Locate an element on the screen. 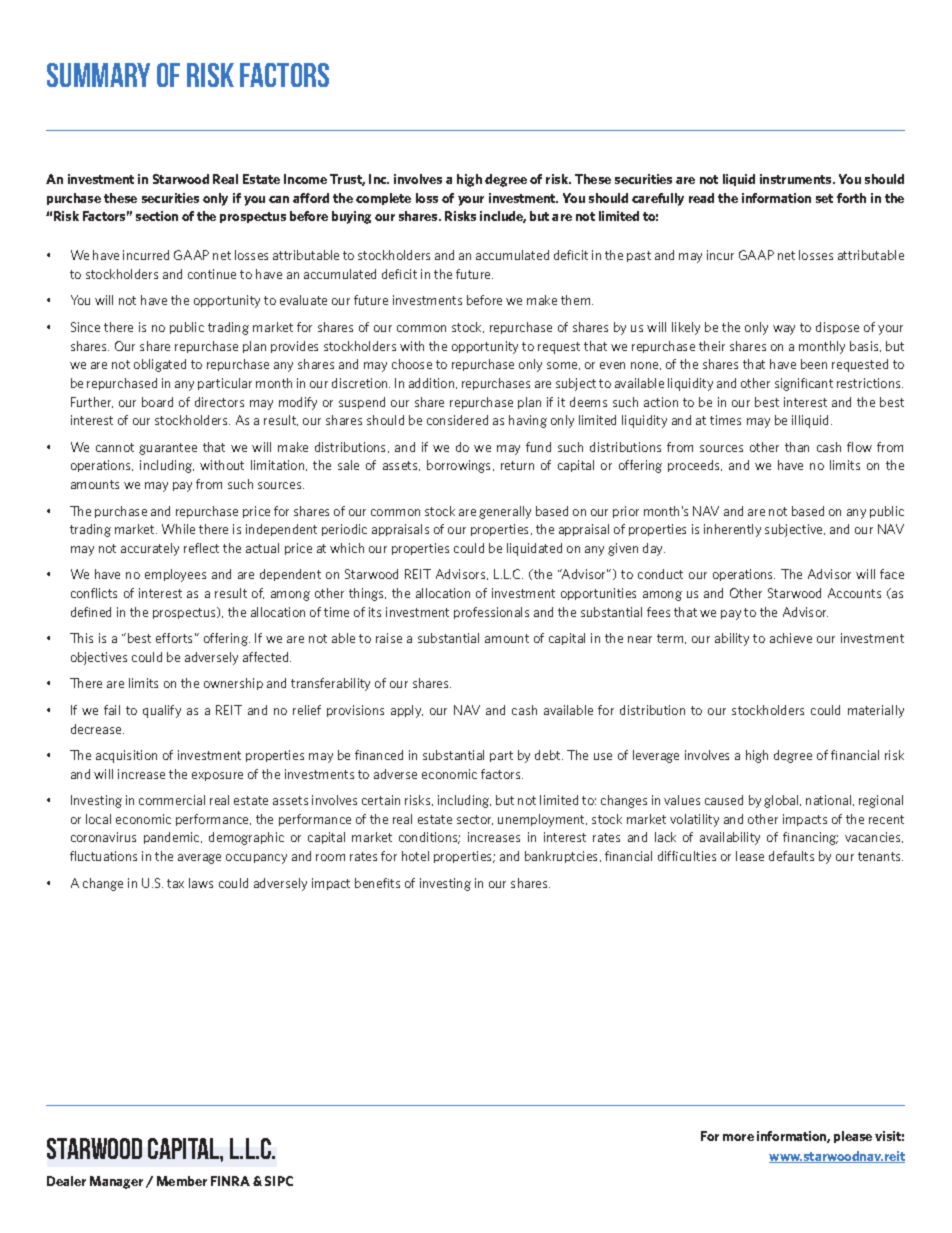 Image resolution: width=952 pixels, height=1233 pixels. achieve is located at coordinates (791, 638).
